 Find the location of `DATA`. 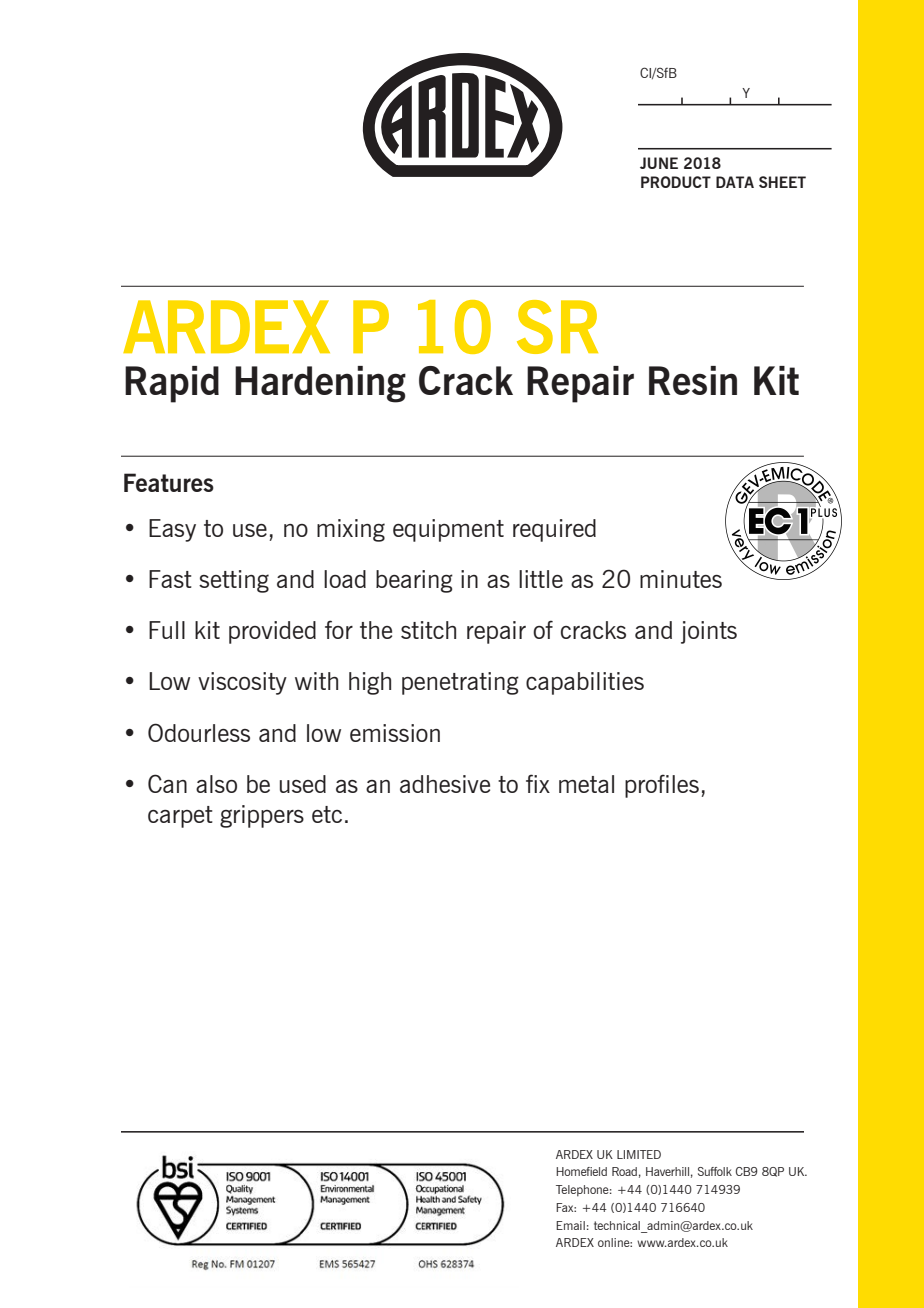

DATA is located at coordinates (735, 182).
